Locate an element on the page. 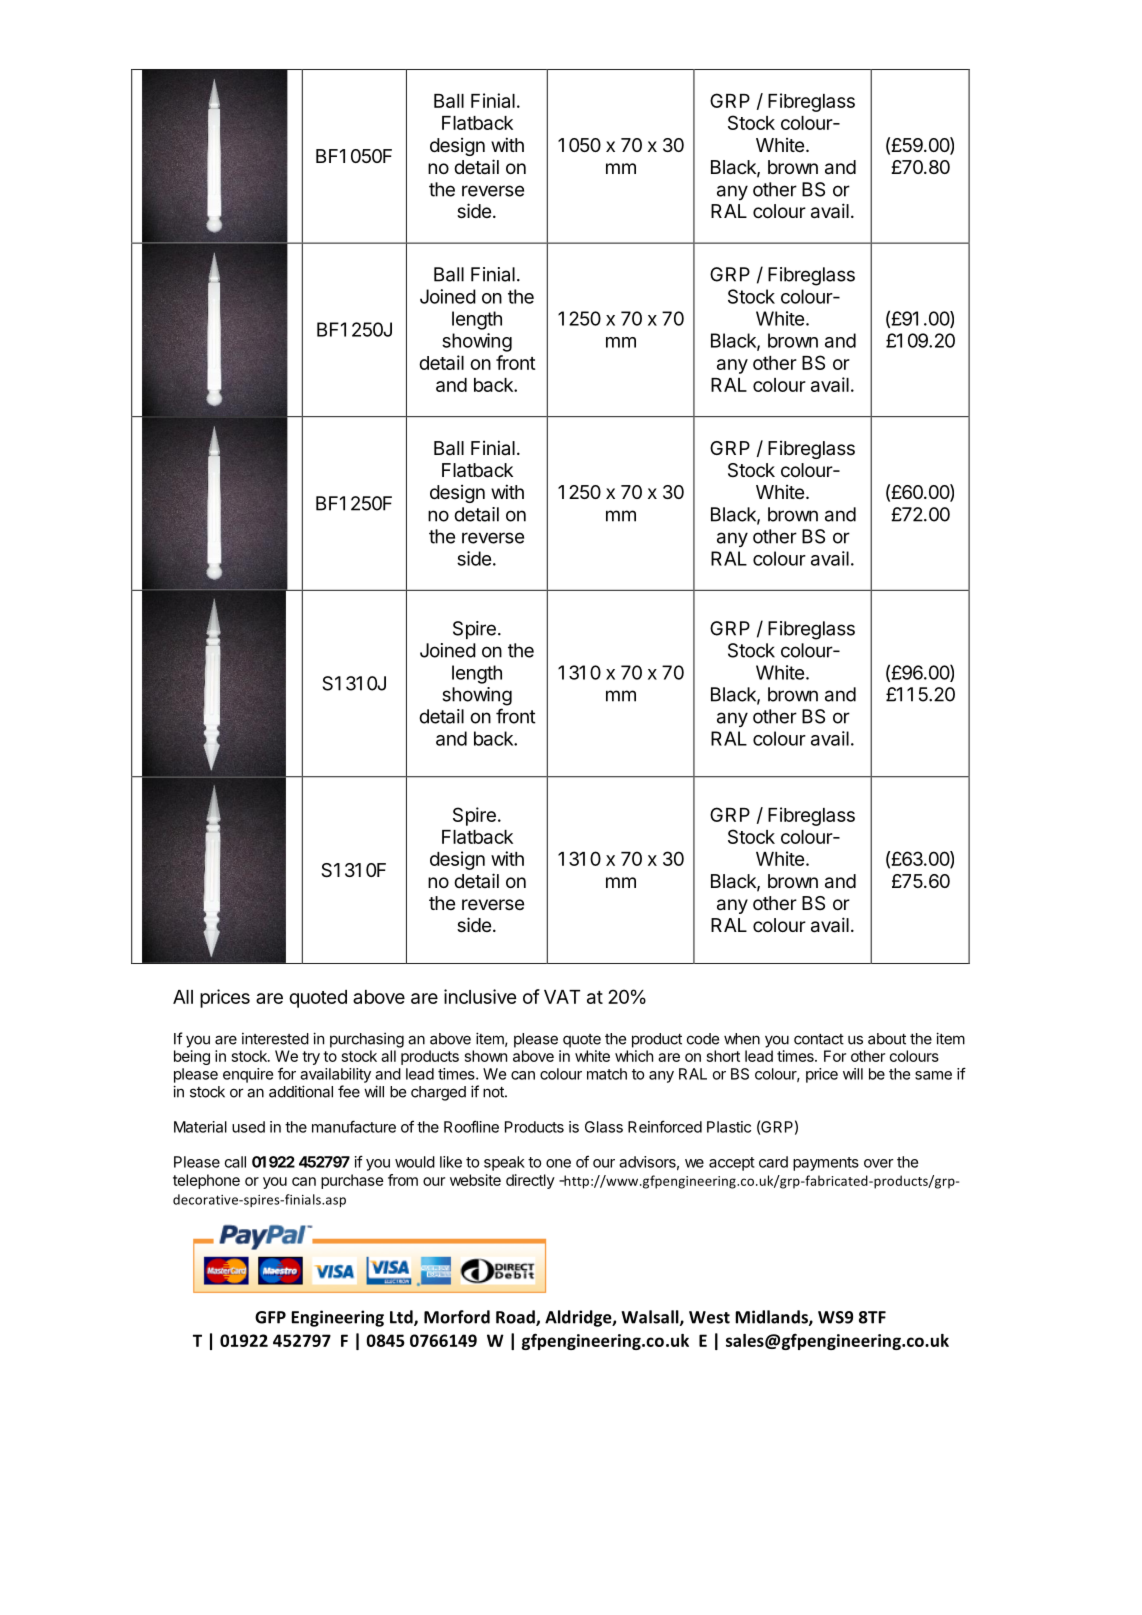 The height and width of the document is (1615, 1142). Road is located at coordinates (516, 1318).
